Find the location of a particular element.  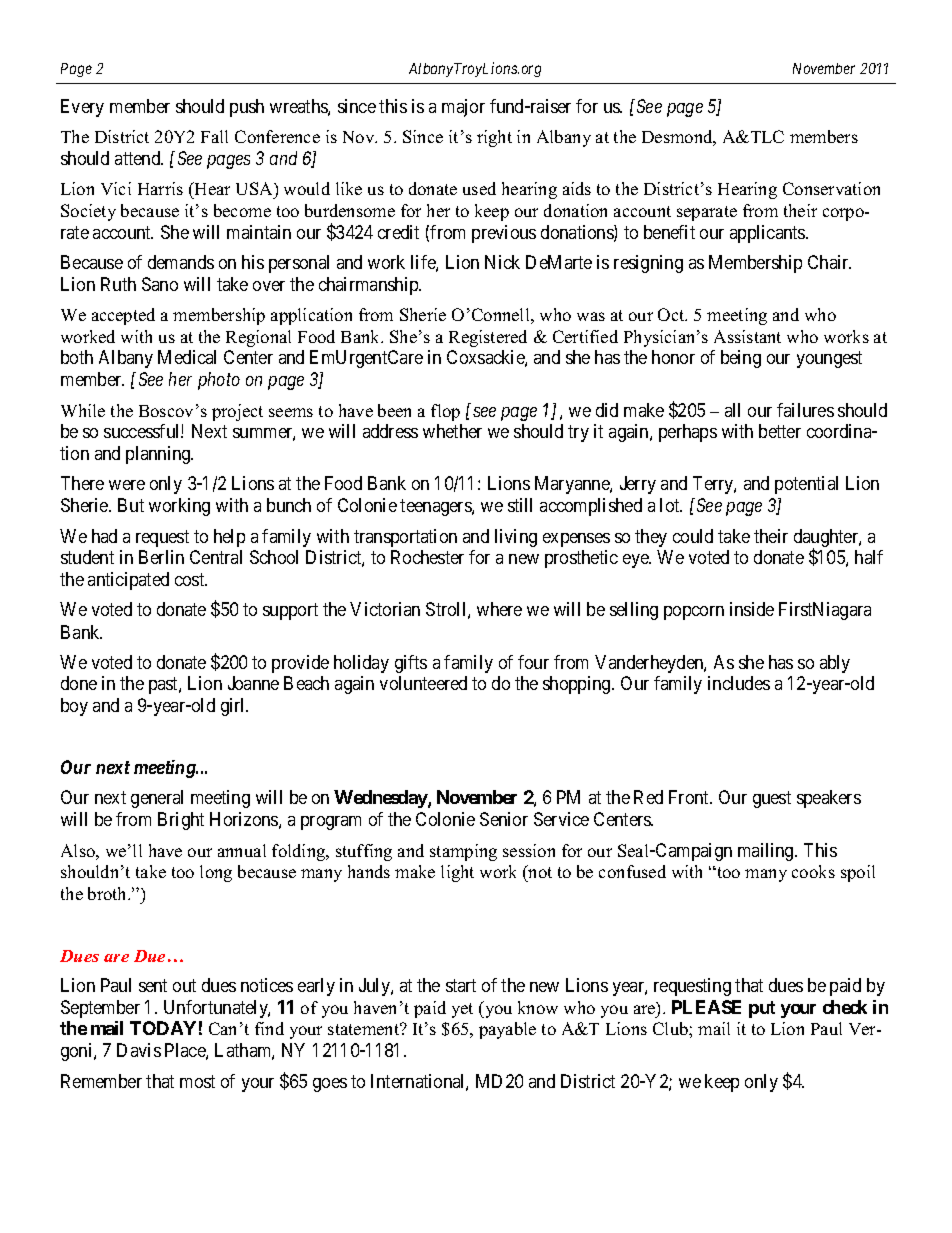

inside is located at coordinates (752, 609).
